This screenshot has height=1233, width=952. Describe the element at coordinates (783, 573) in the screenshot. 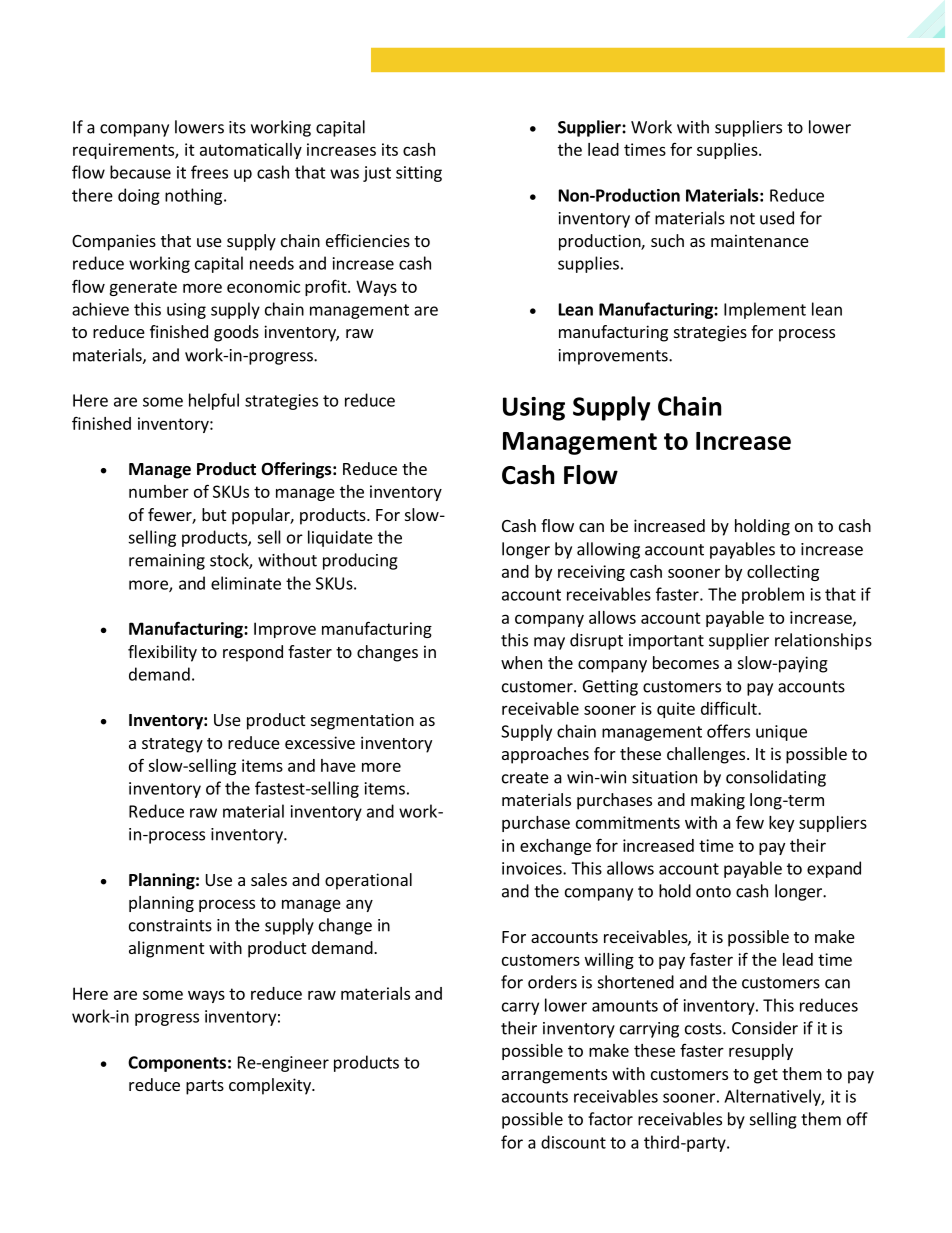

I see `collecting` at that location.
